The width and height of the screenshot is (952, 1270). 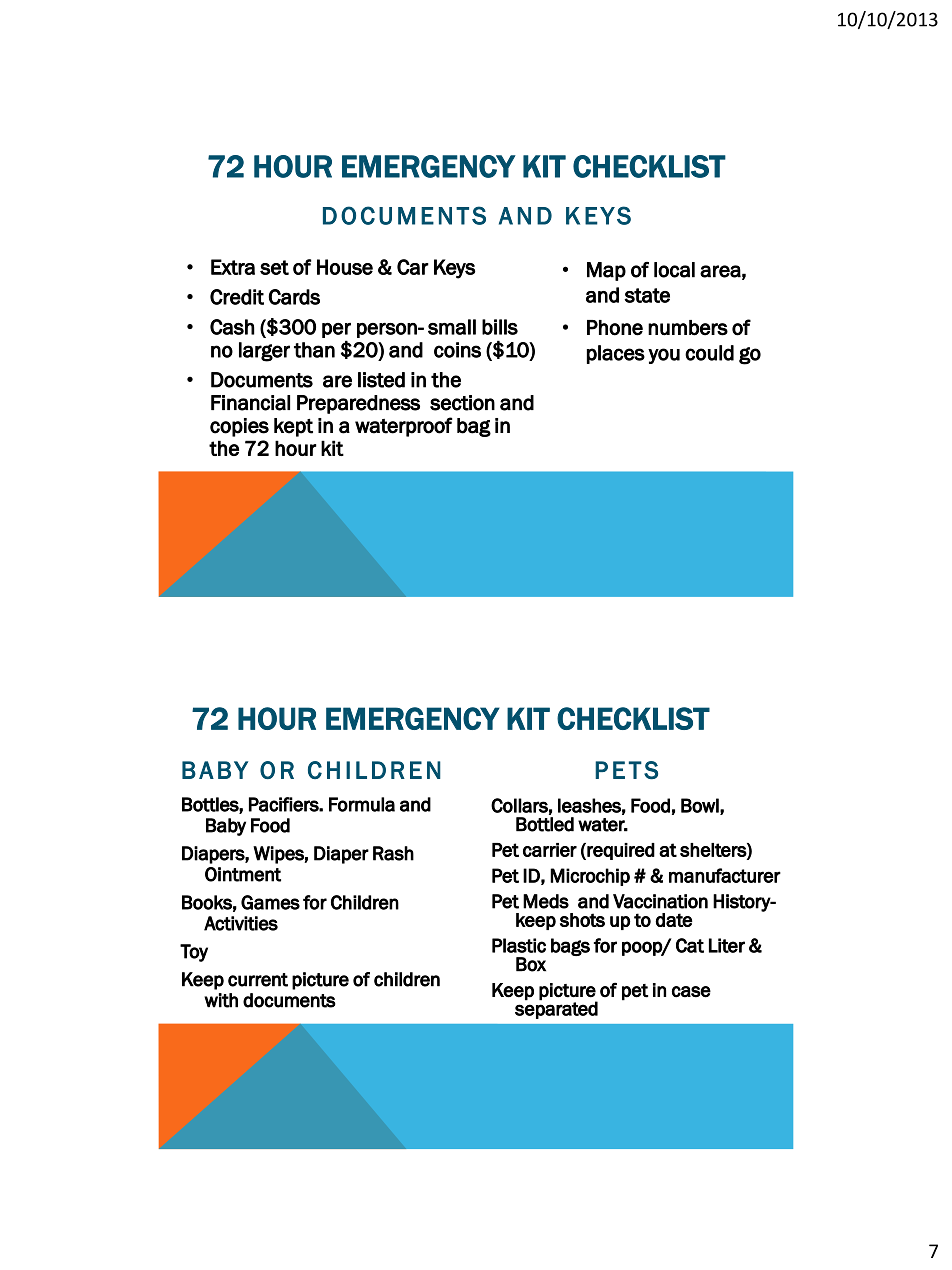 What do you see at coordinates (362, 804) in the screenshot?
I see `Formula` at bounding box center [362, 804].
